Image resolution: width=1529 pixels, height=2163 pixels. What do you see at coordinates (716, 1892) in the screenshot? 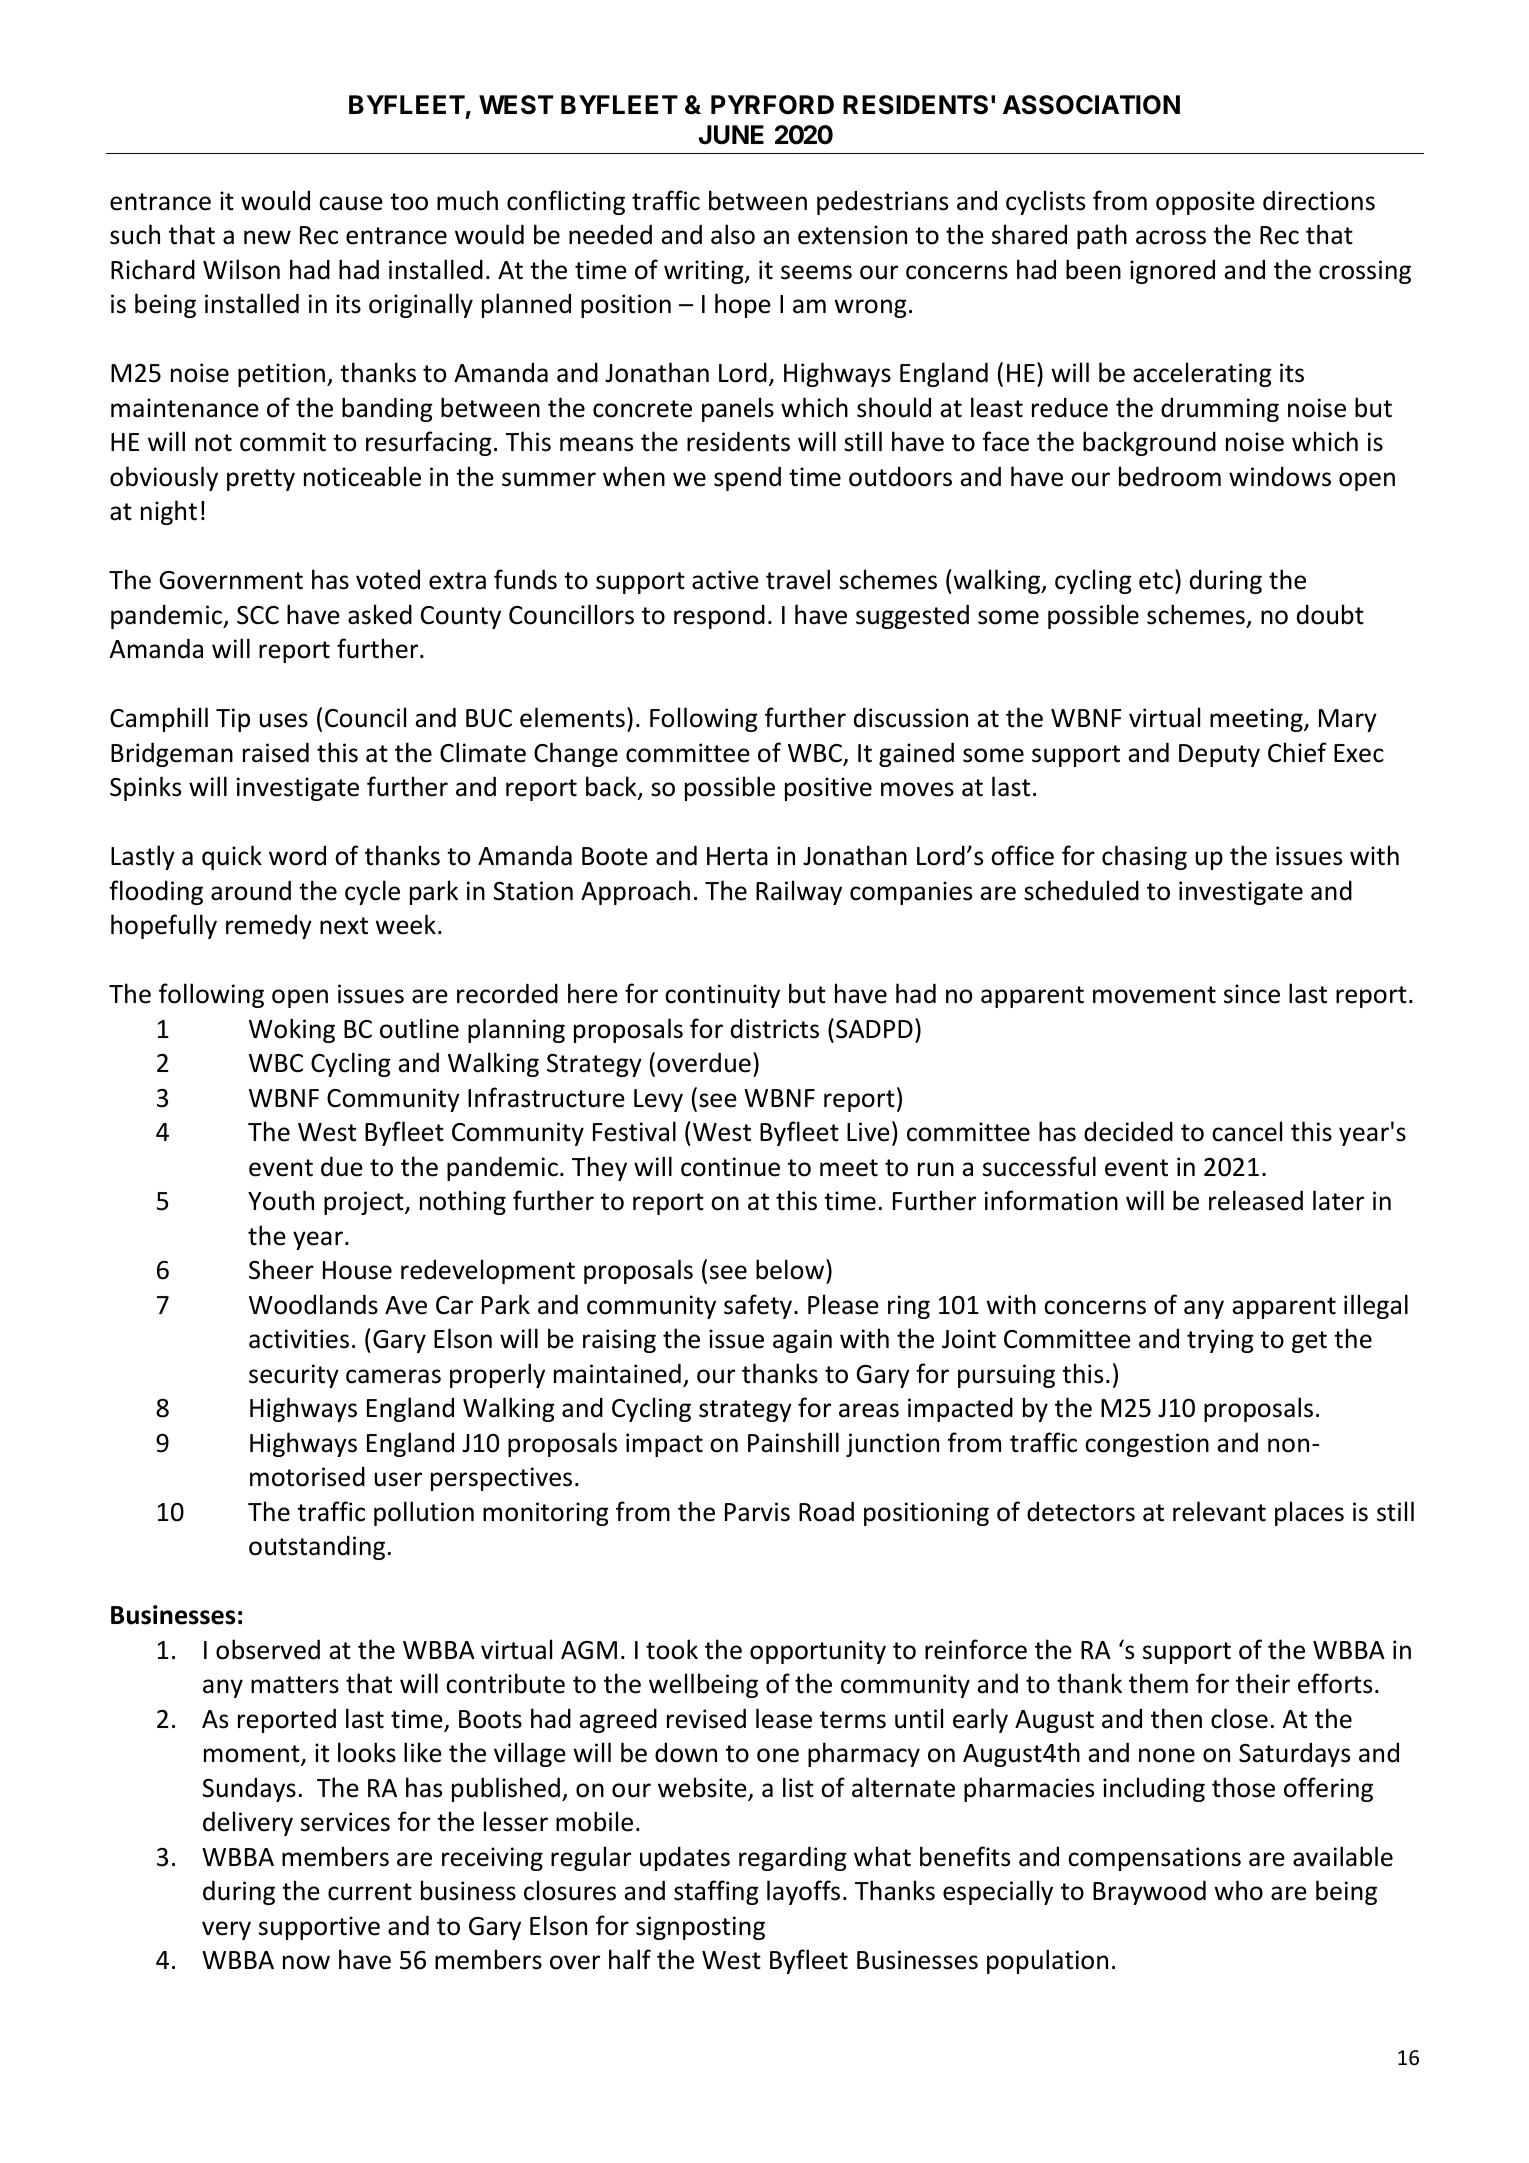
I see `staffing` at bounding box center [716, 1892].
